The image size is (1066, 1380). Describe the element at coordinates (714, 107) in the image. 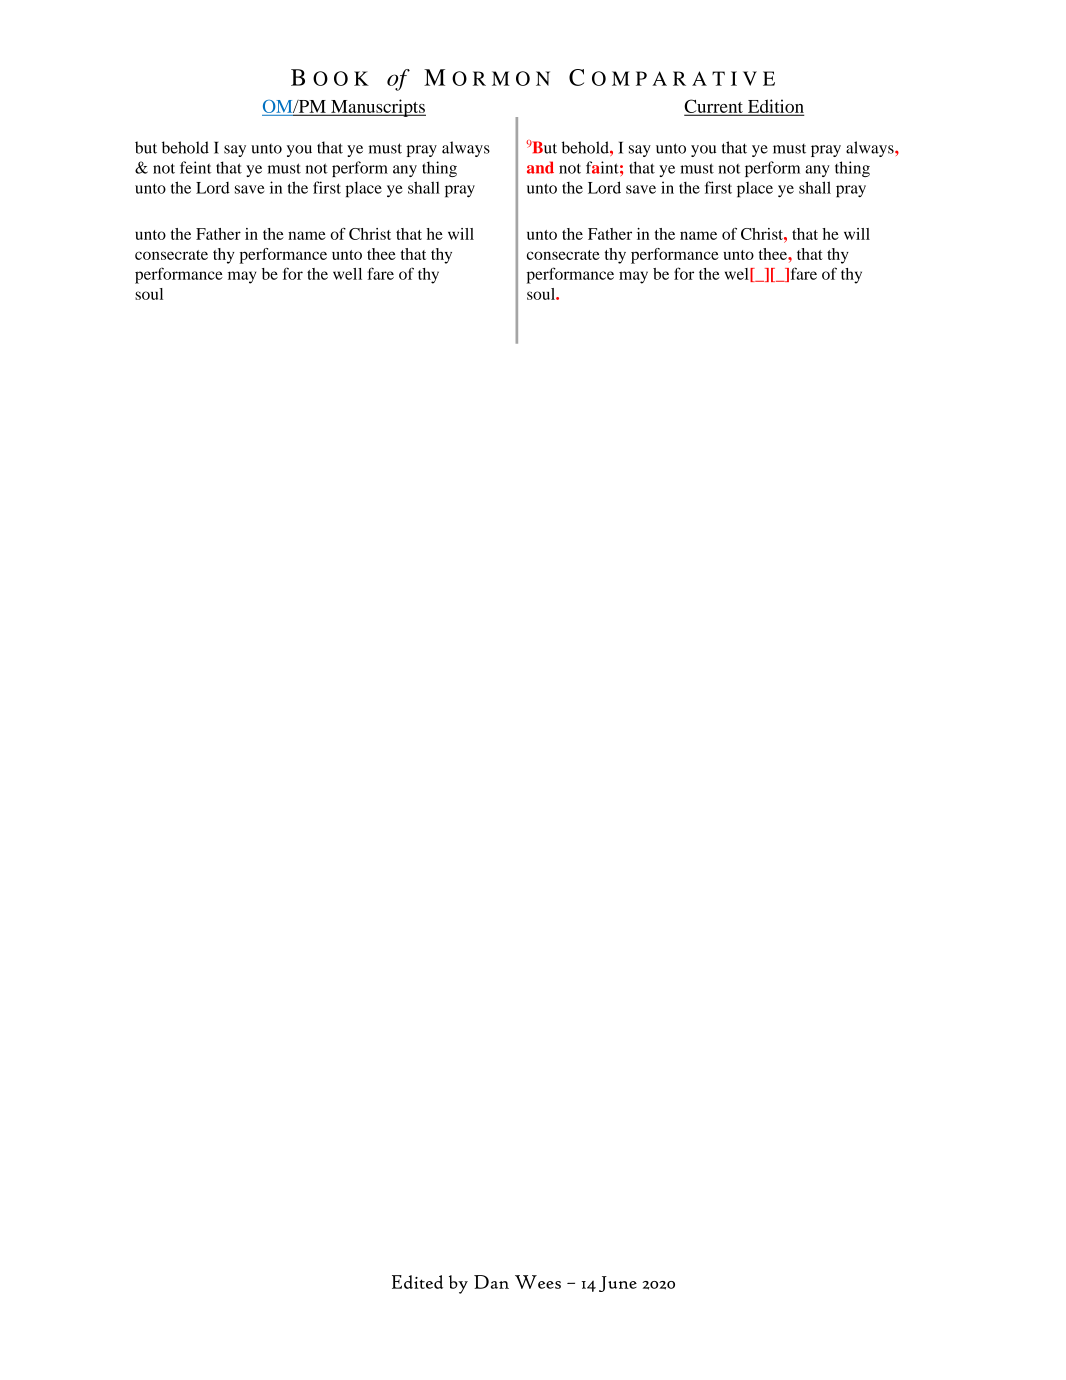

I see `Current` at that location.
